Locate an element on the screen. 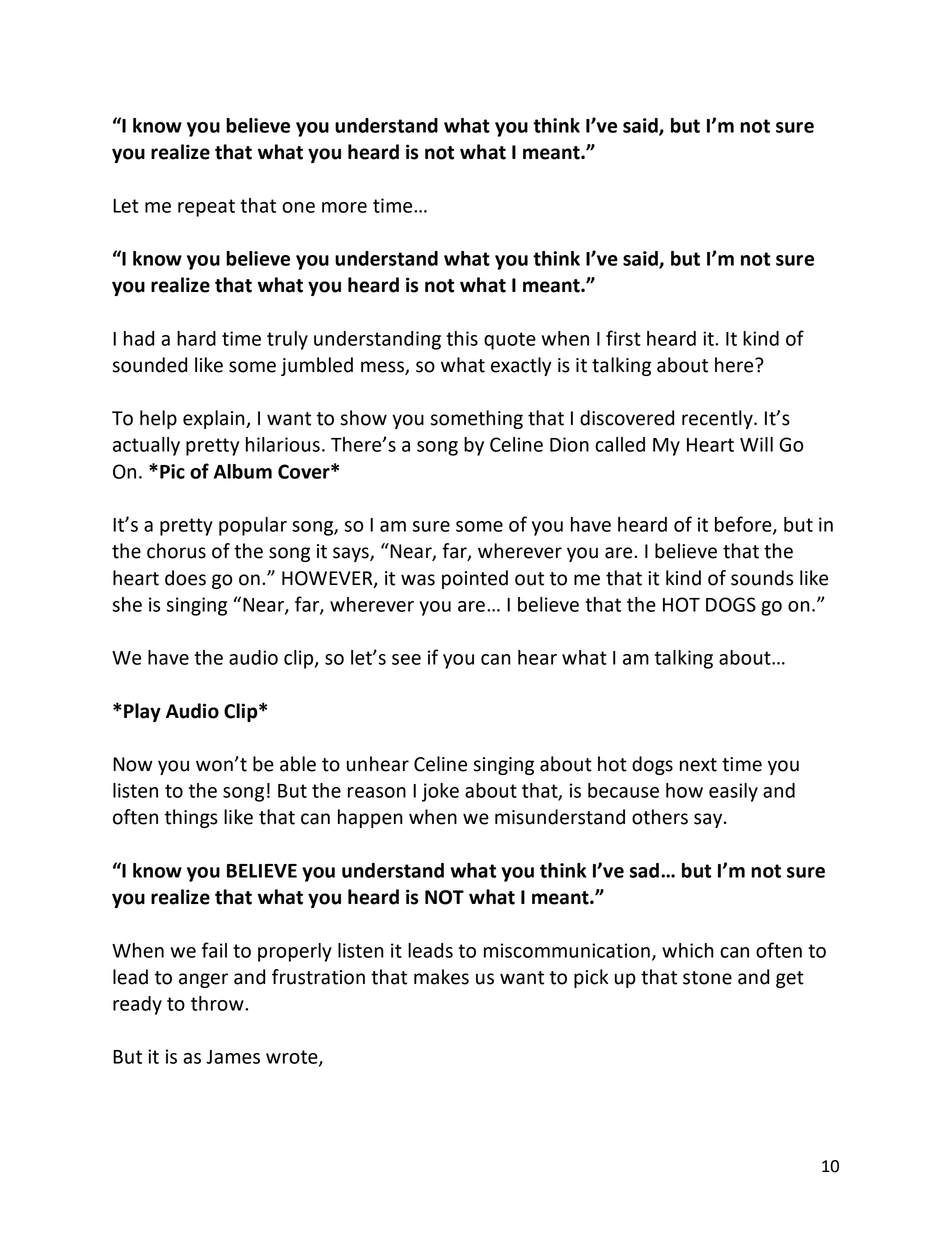  others is located at coordinates (660, 817).
